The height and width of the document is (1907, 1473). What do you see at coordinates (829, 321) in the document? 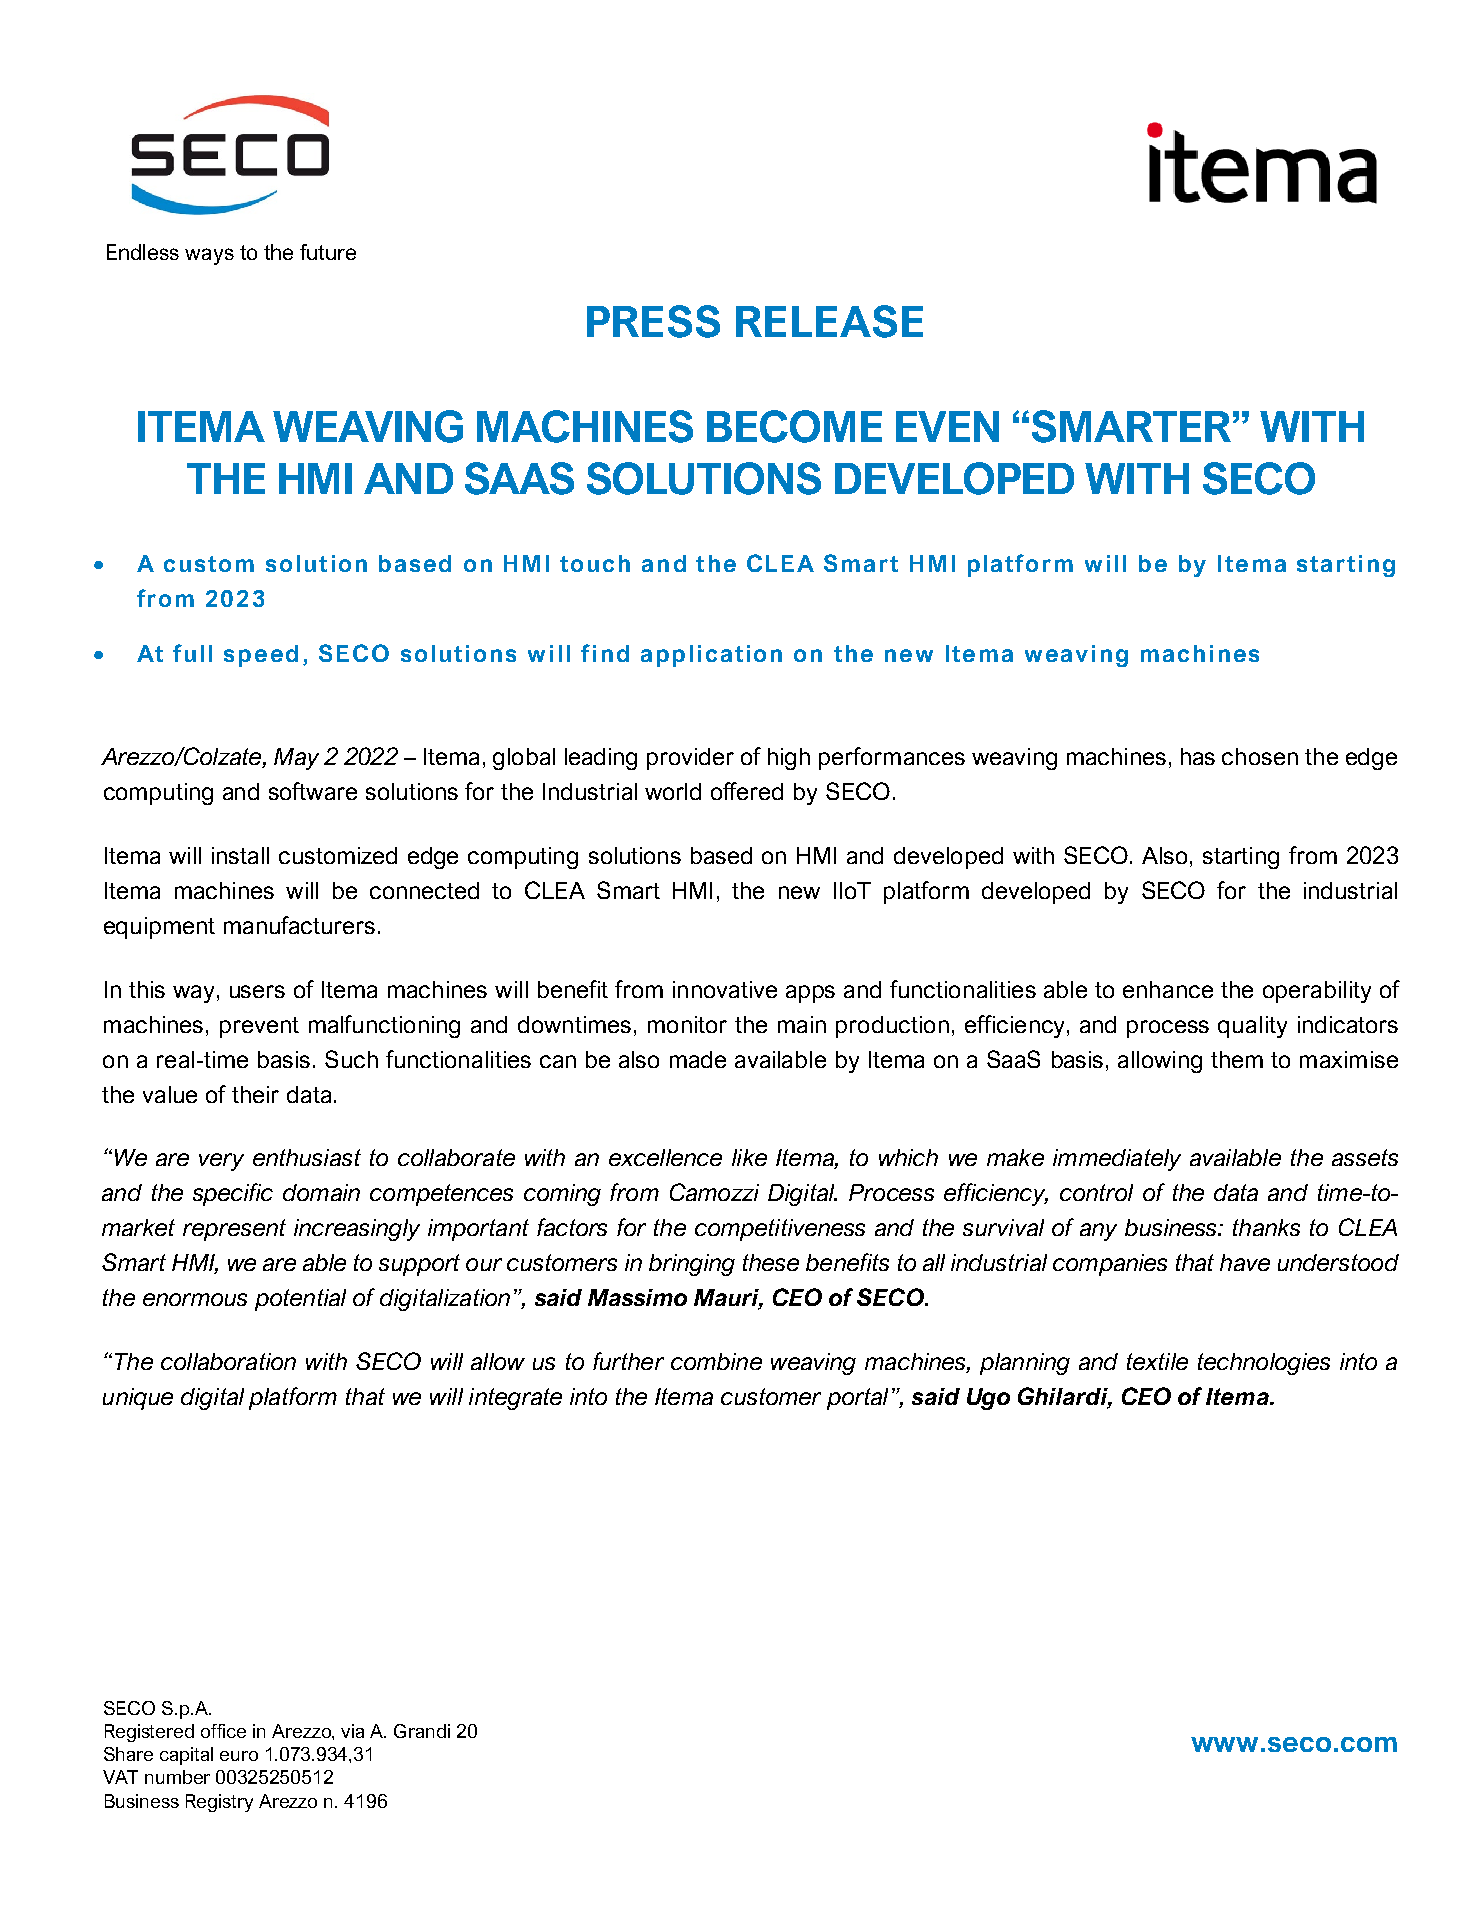
I see `RELEASE` at bounding box center [829, 321].
